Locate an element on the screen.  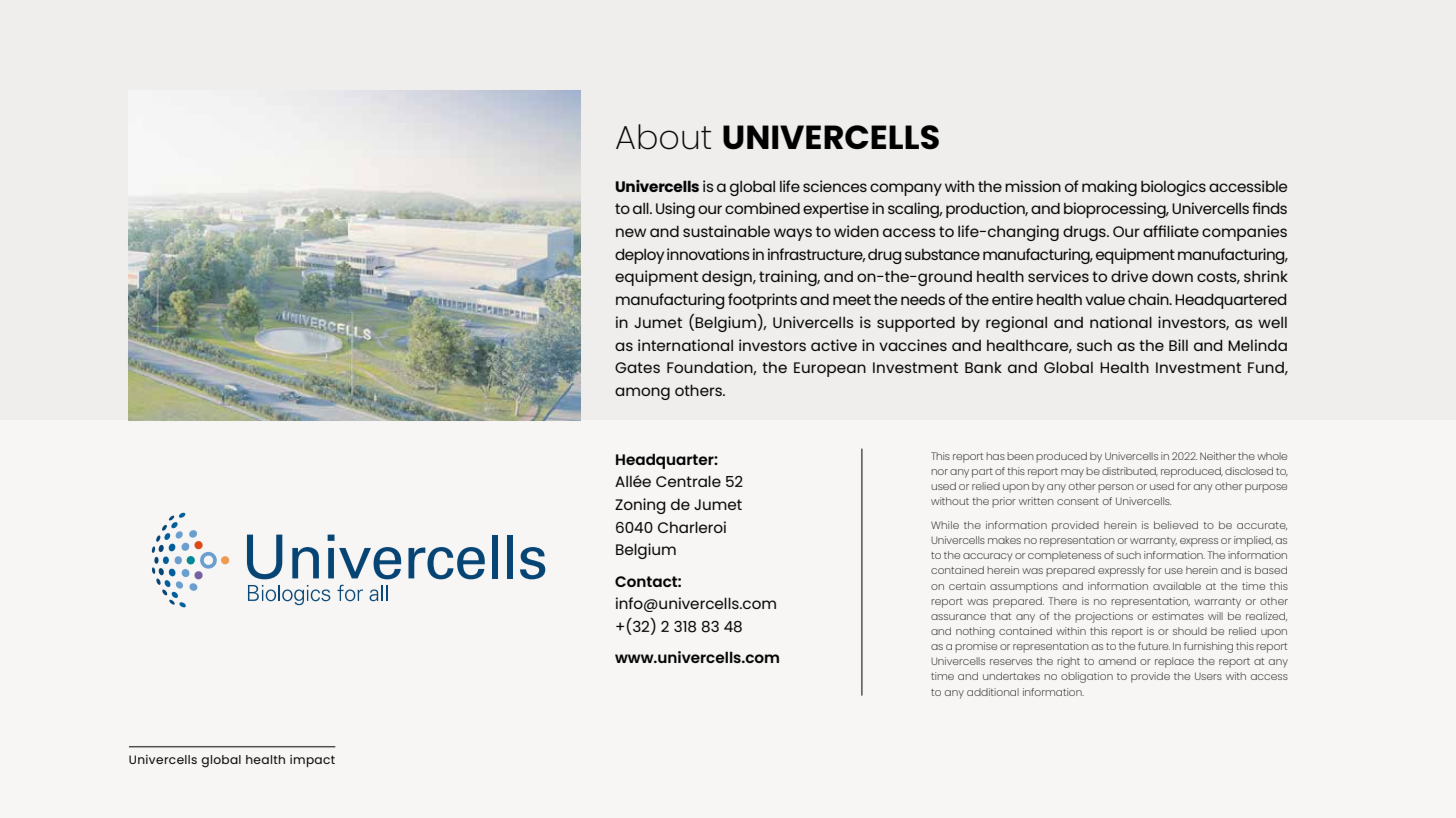
additional is located at coordinates (993, 692).
